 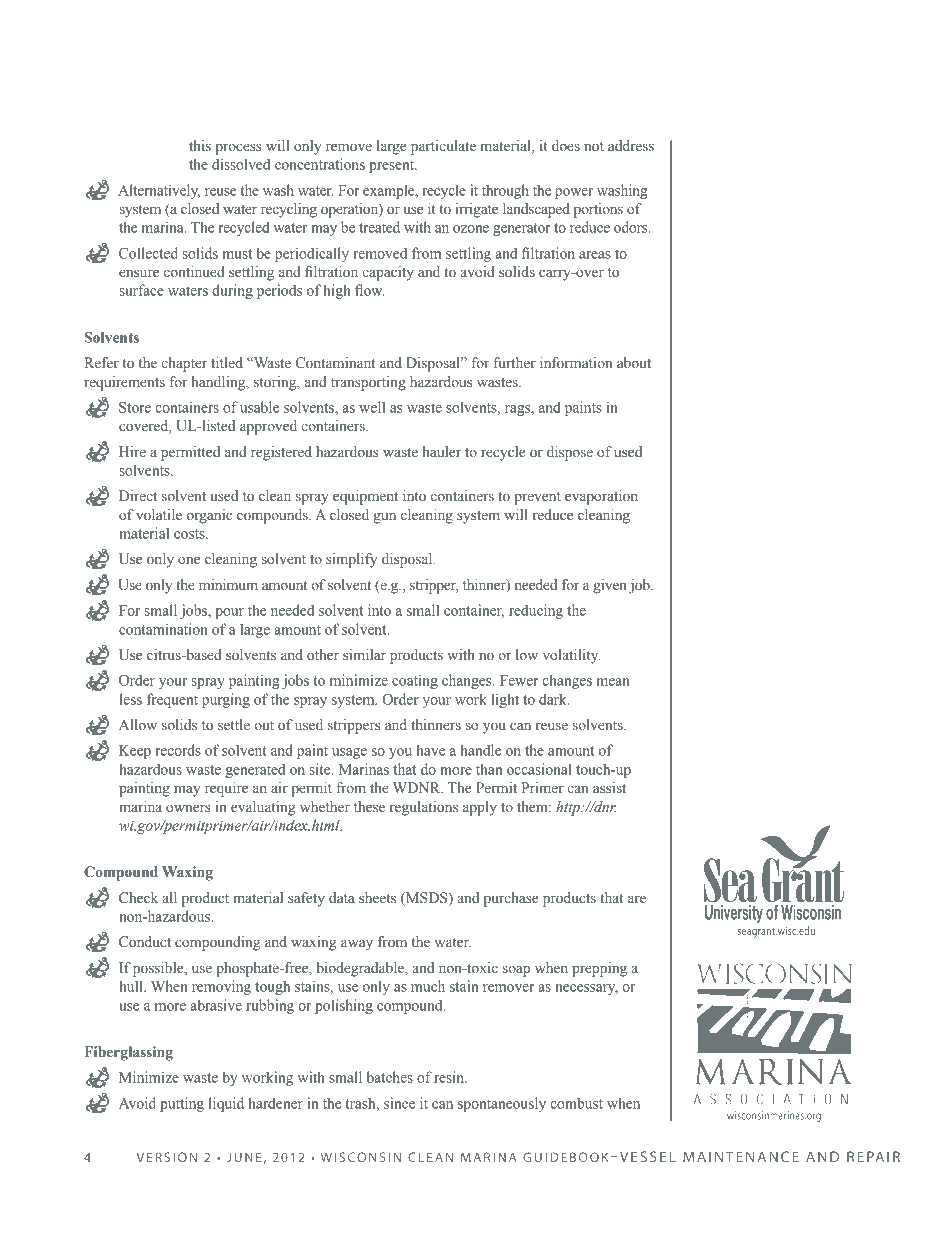 I want to click on regulations, so click(x=424, y=808).
